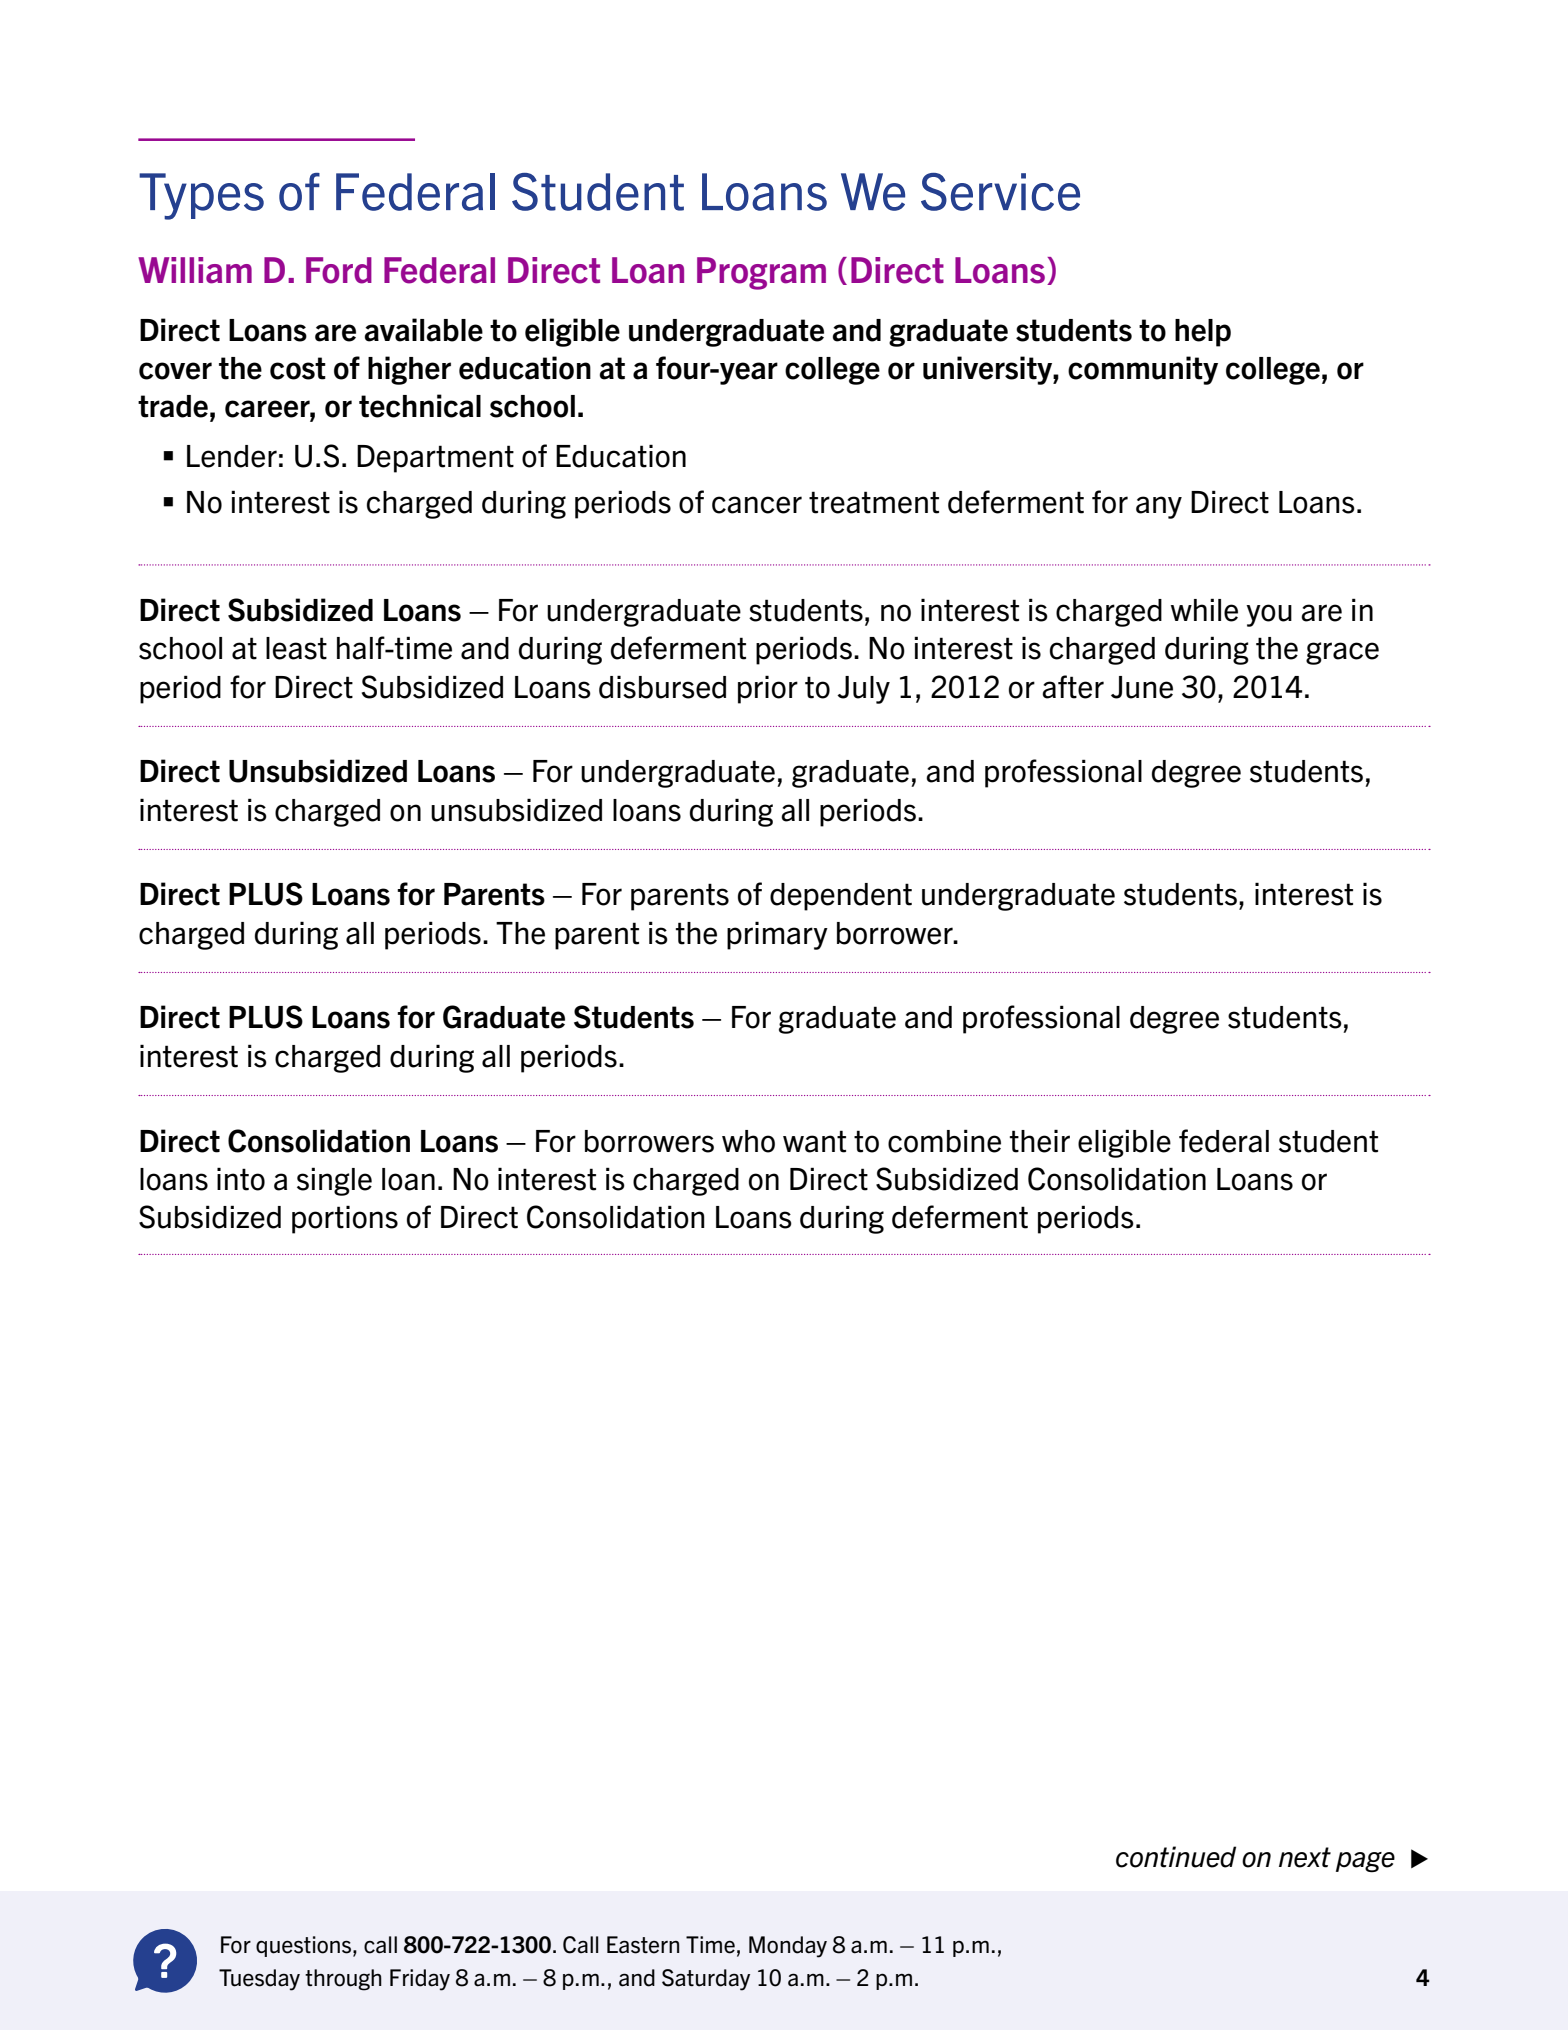  I want to click on who, so click(748, 1141).
